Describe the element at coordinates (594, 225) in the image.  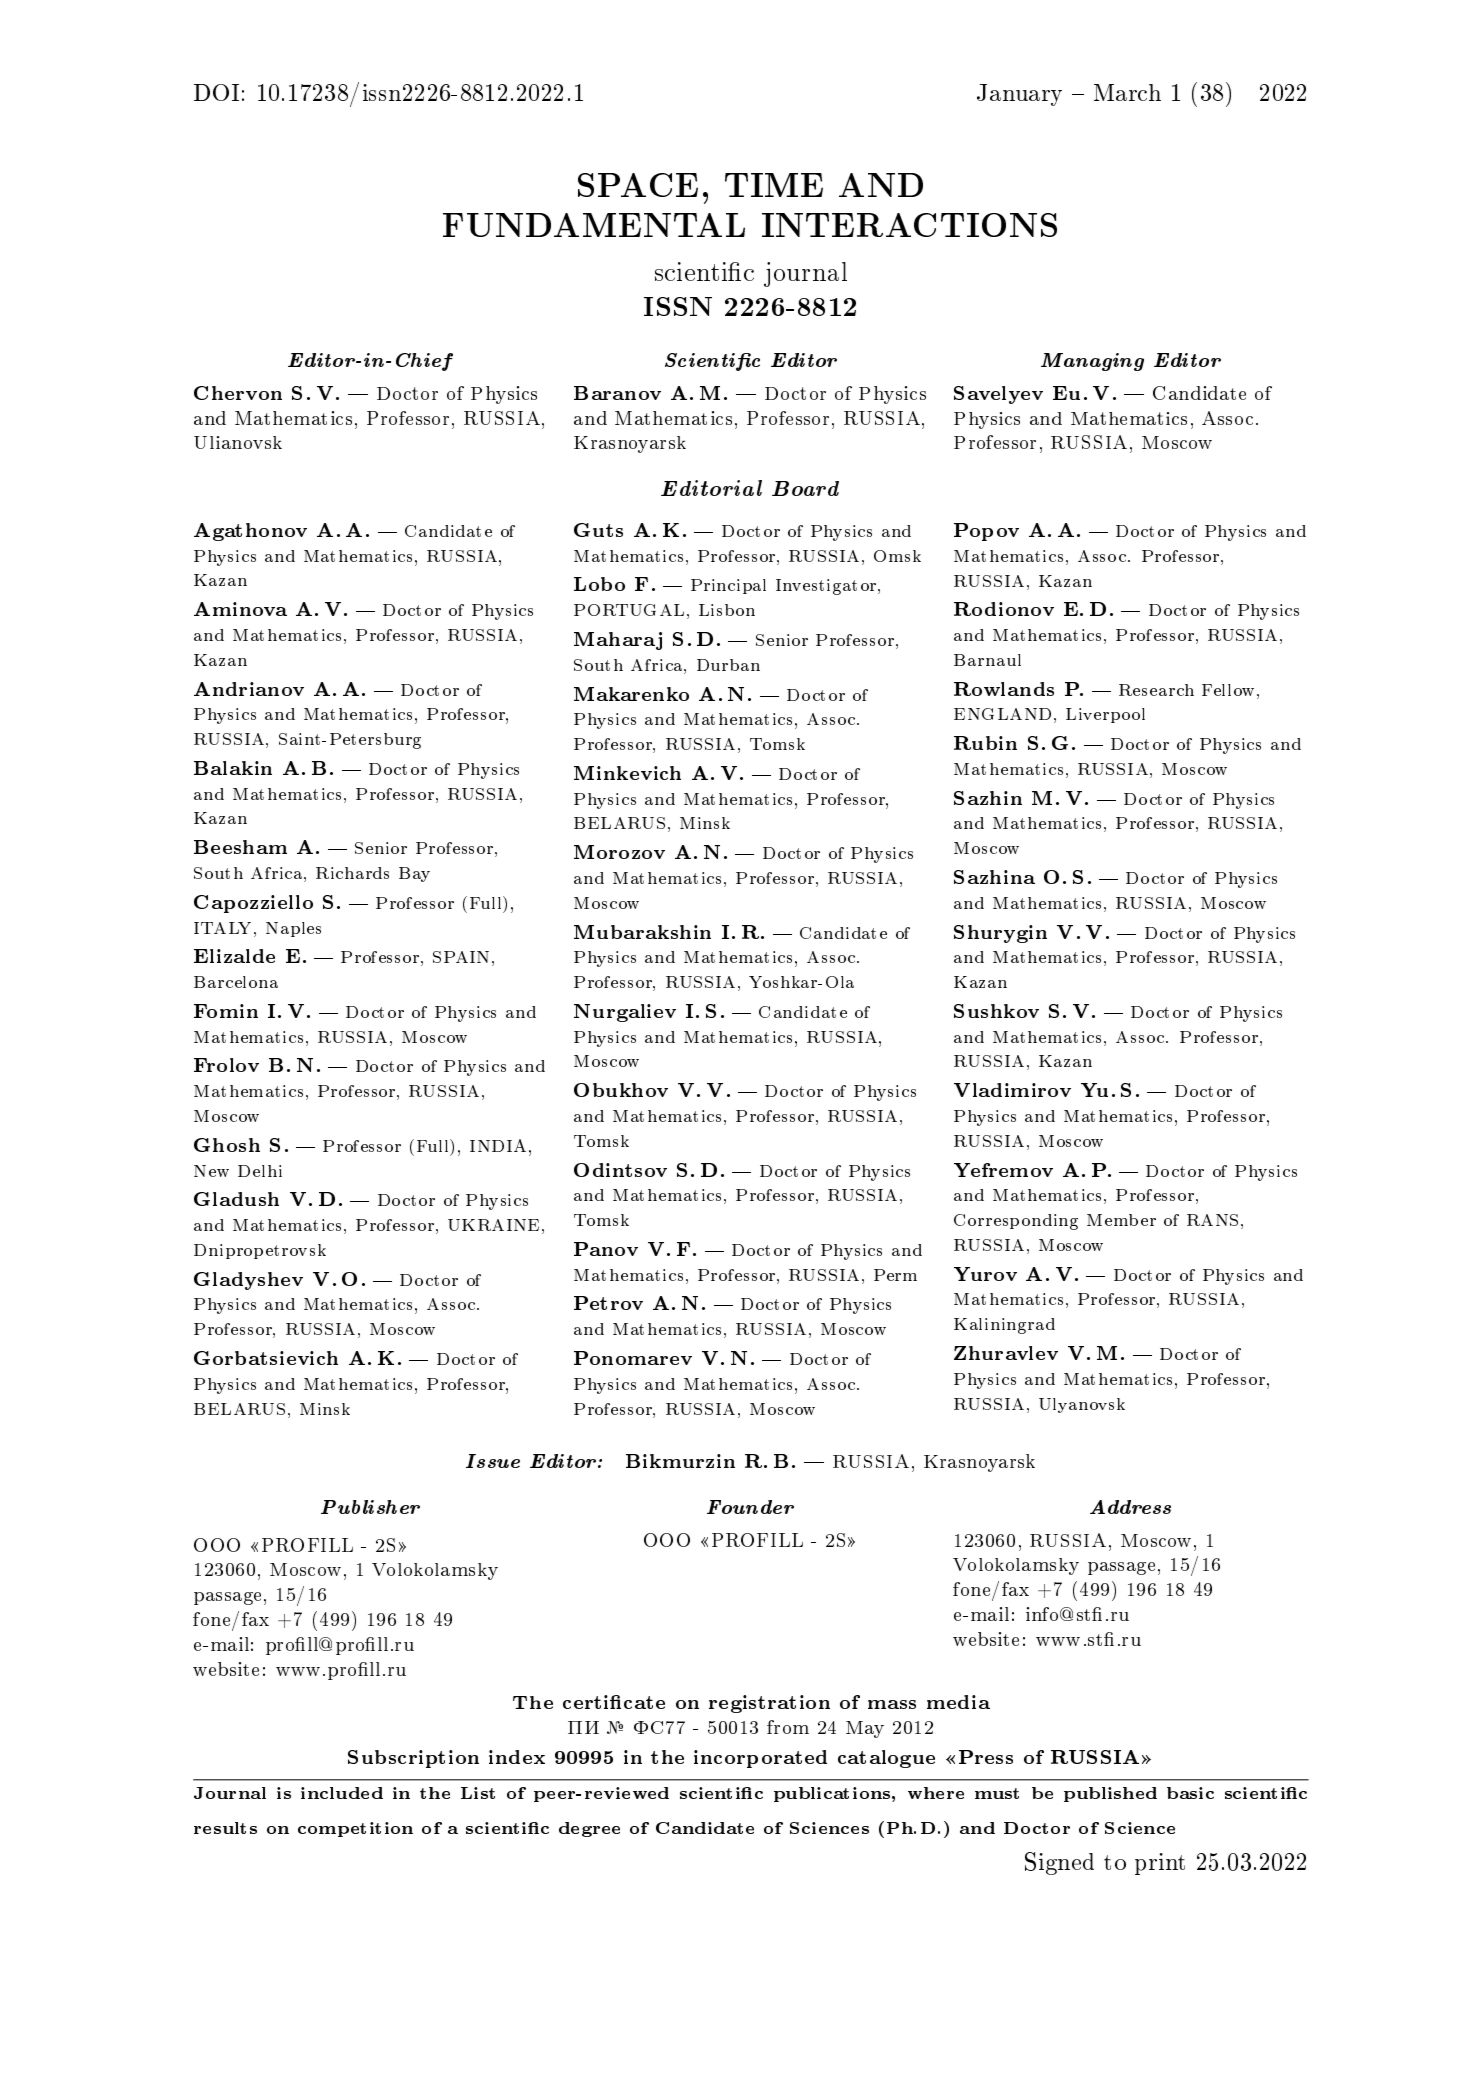
I see `FUNDAMENTAL` at that location.
